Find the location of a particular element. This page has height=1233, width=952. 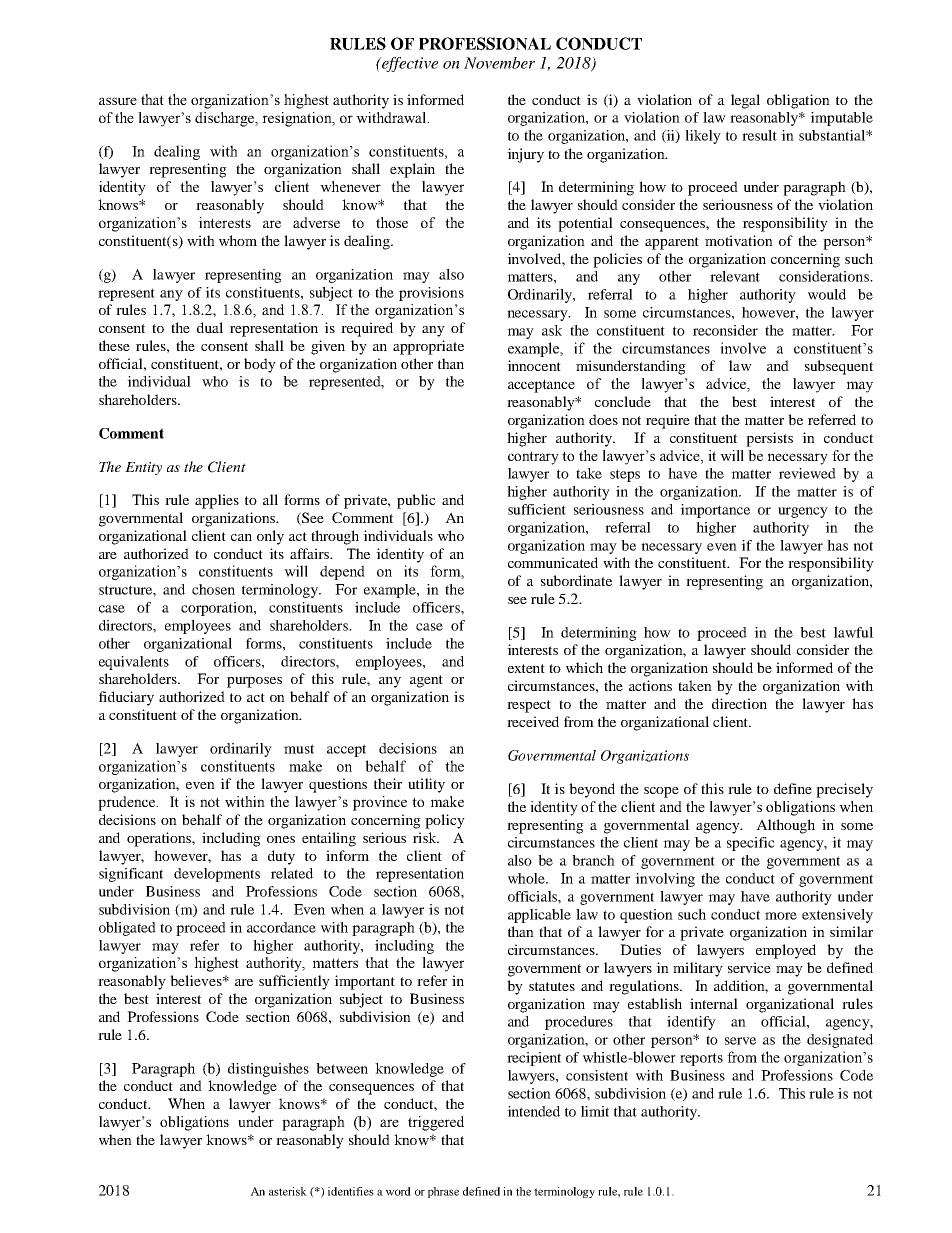

distinguishes is located at coordinates (268, 1070).
